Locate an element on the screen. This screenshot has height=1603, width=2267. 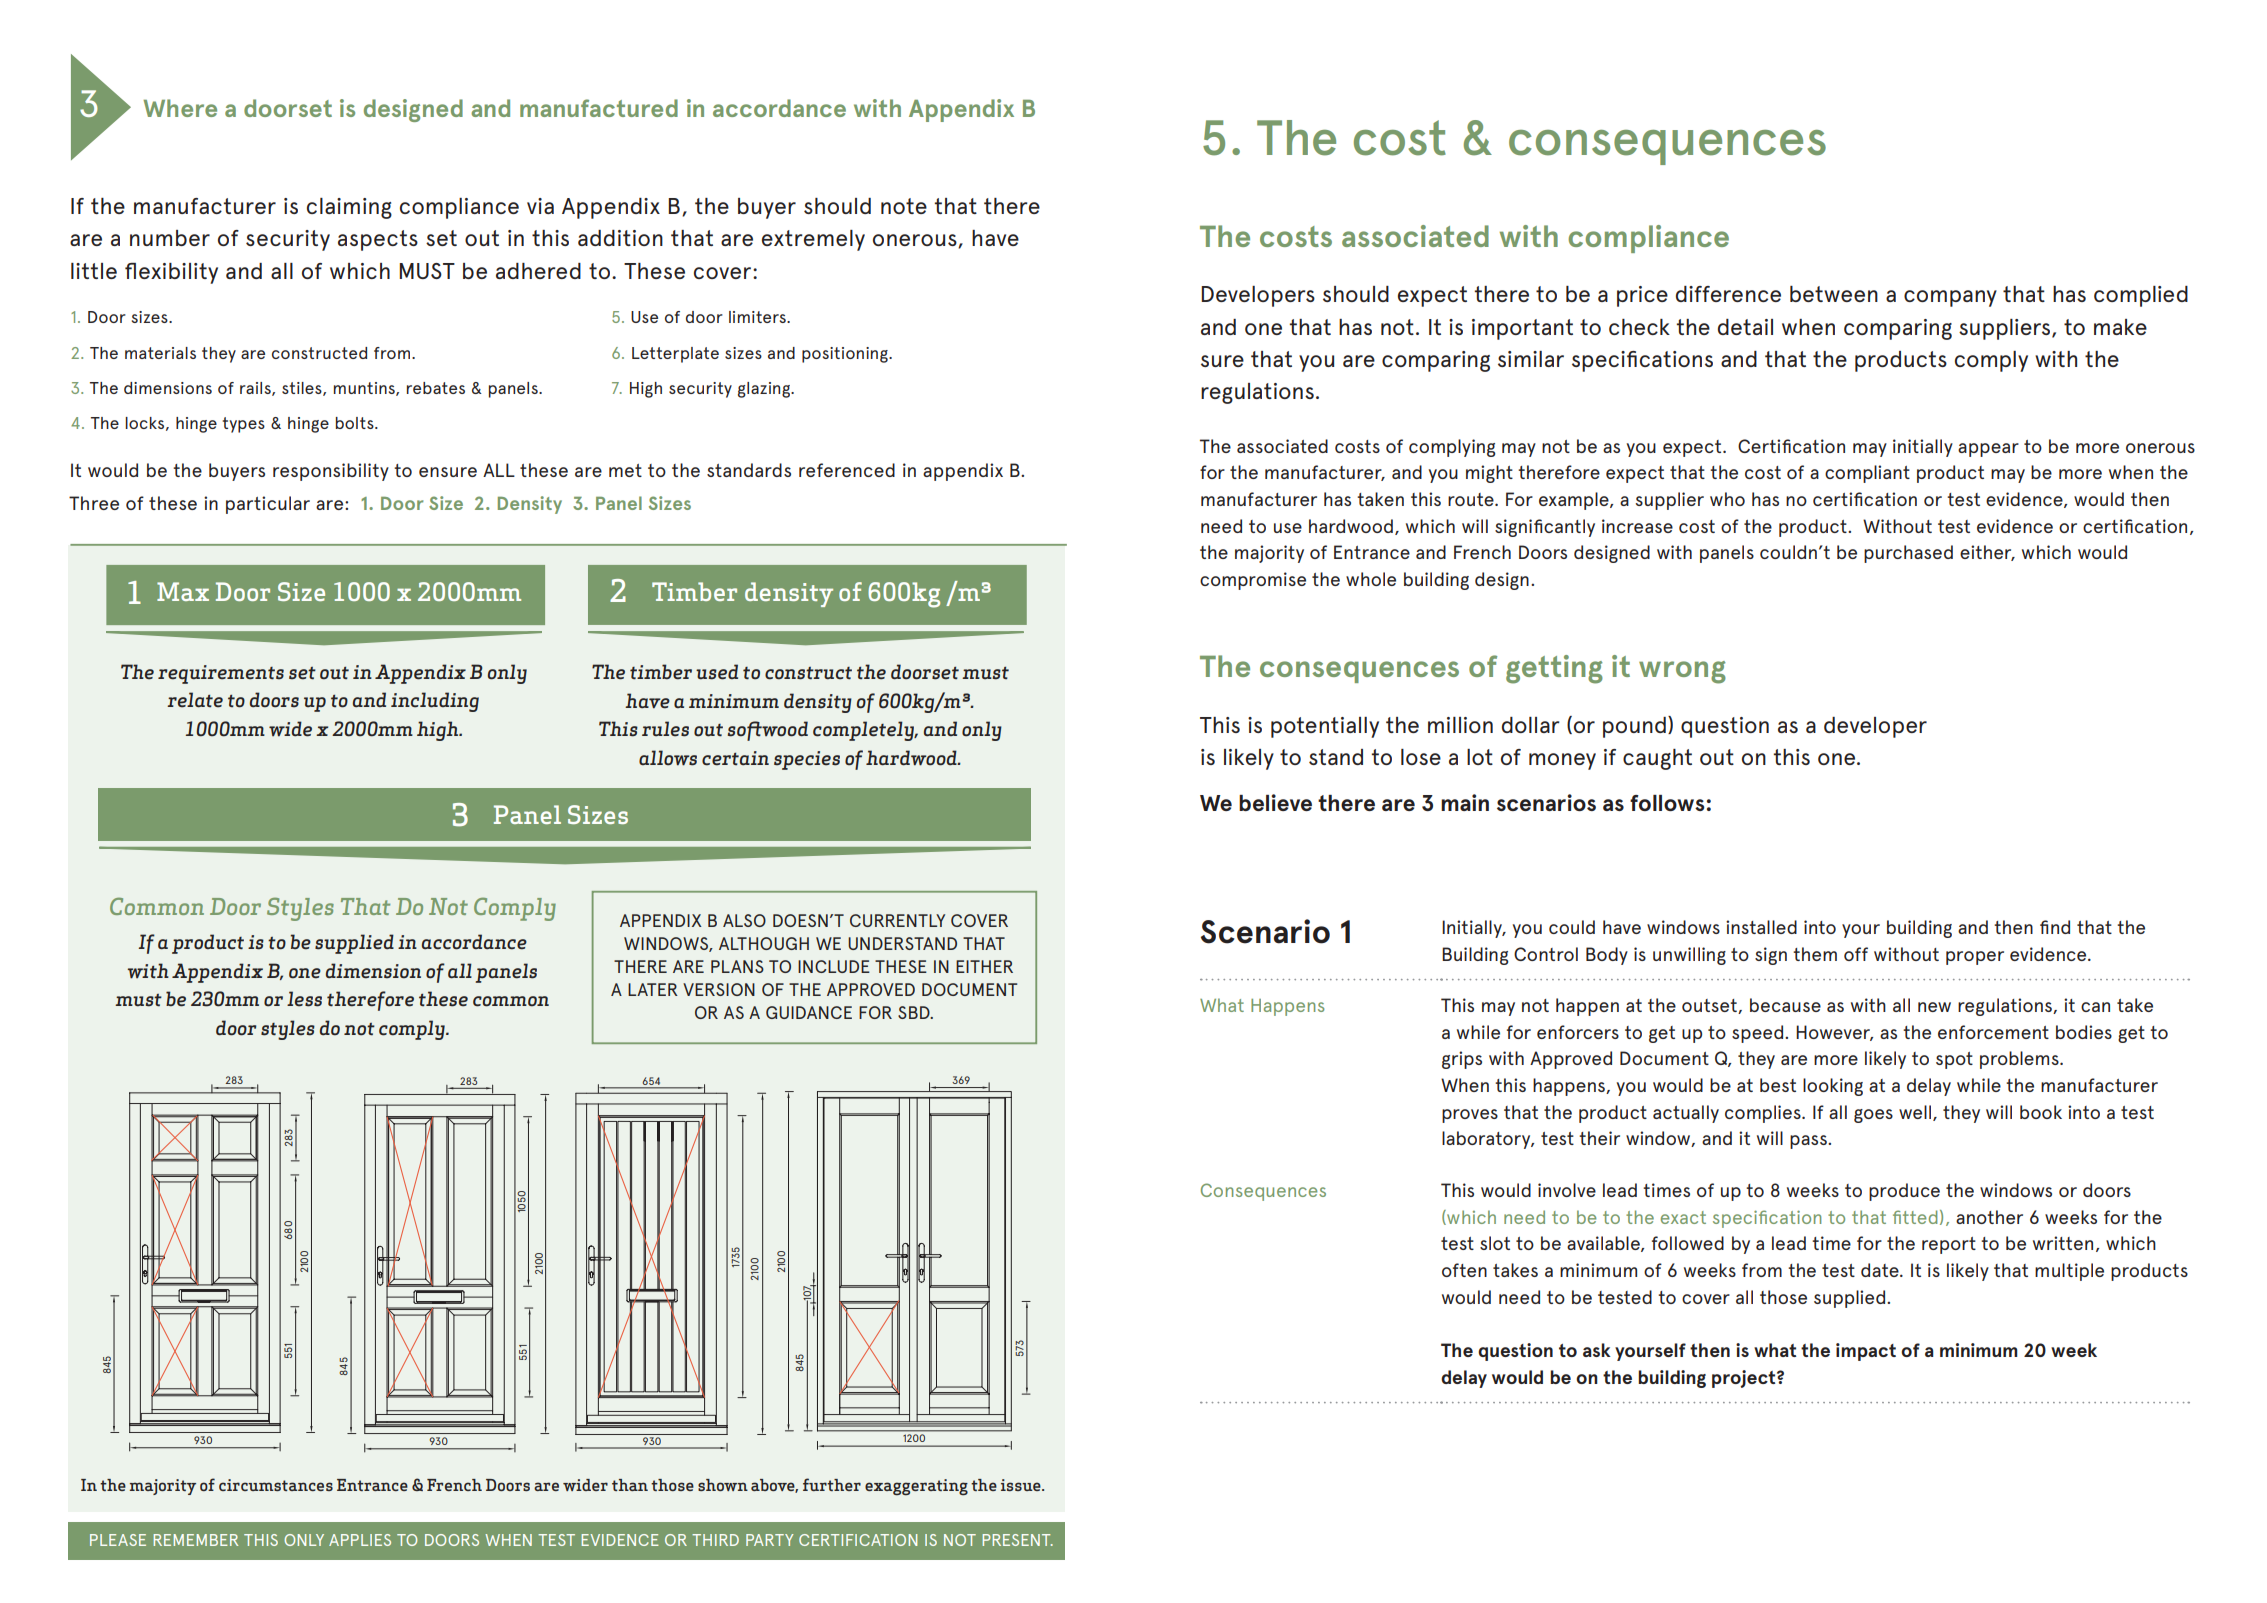
bolts is located at coordinates (356, 423).
